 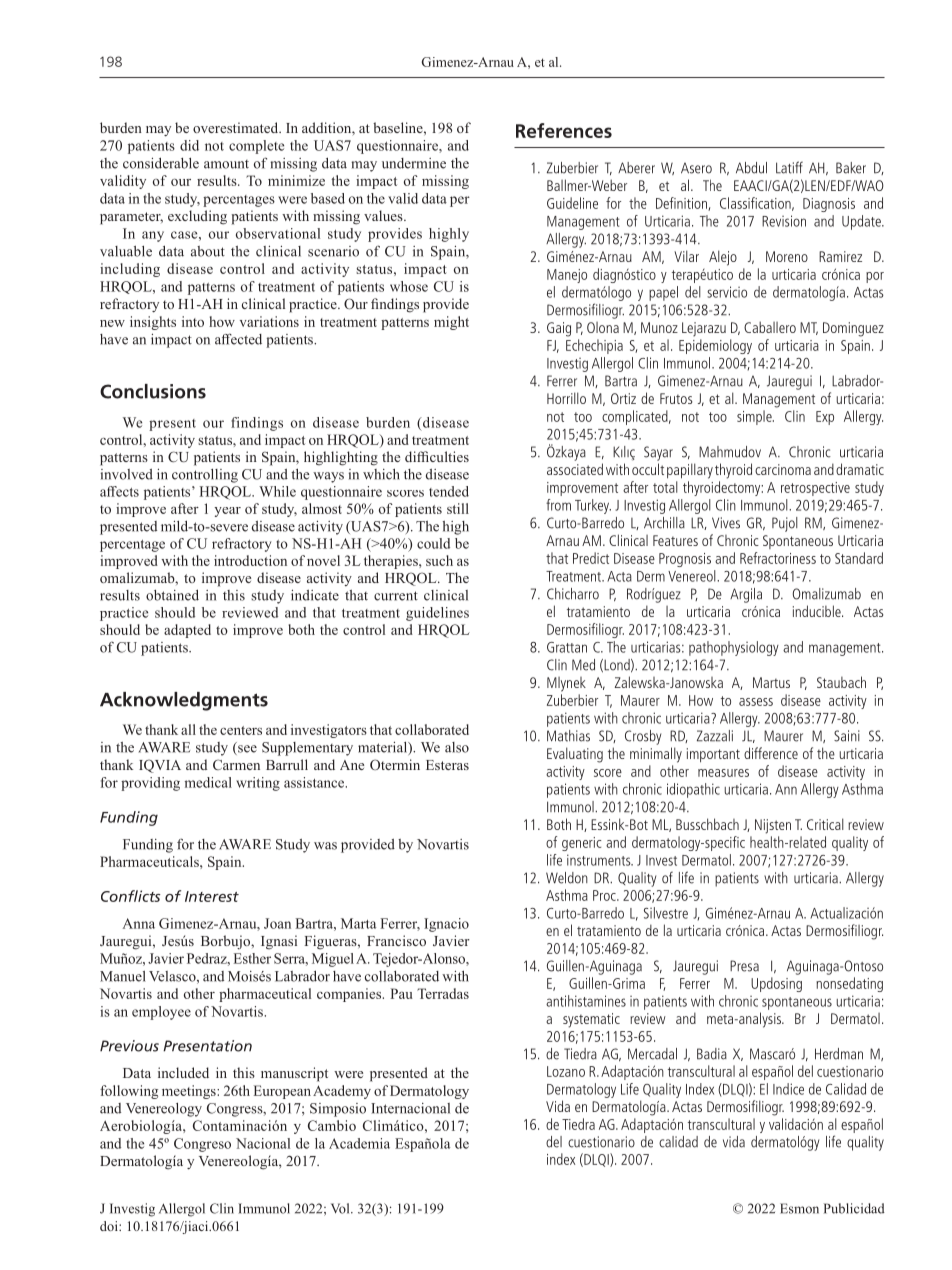 I want to click on References, so click(x=564, y=130).
